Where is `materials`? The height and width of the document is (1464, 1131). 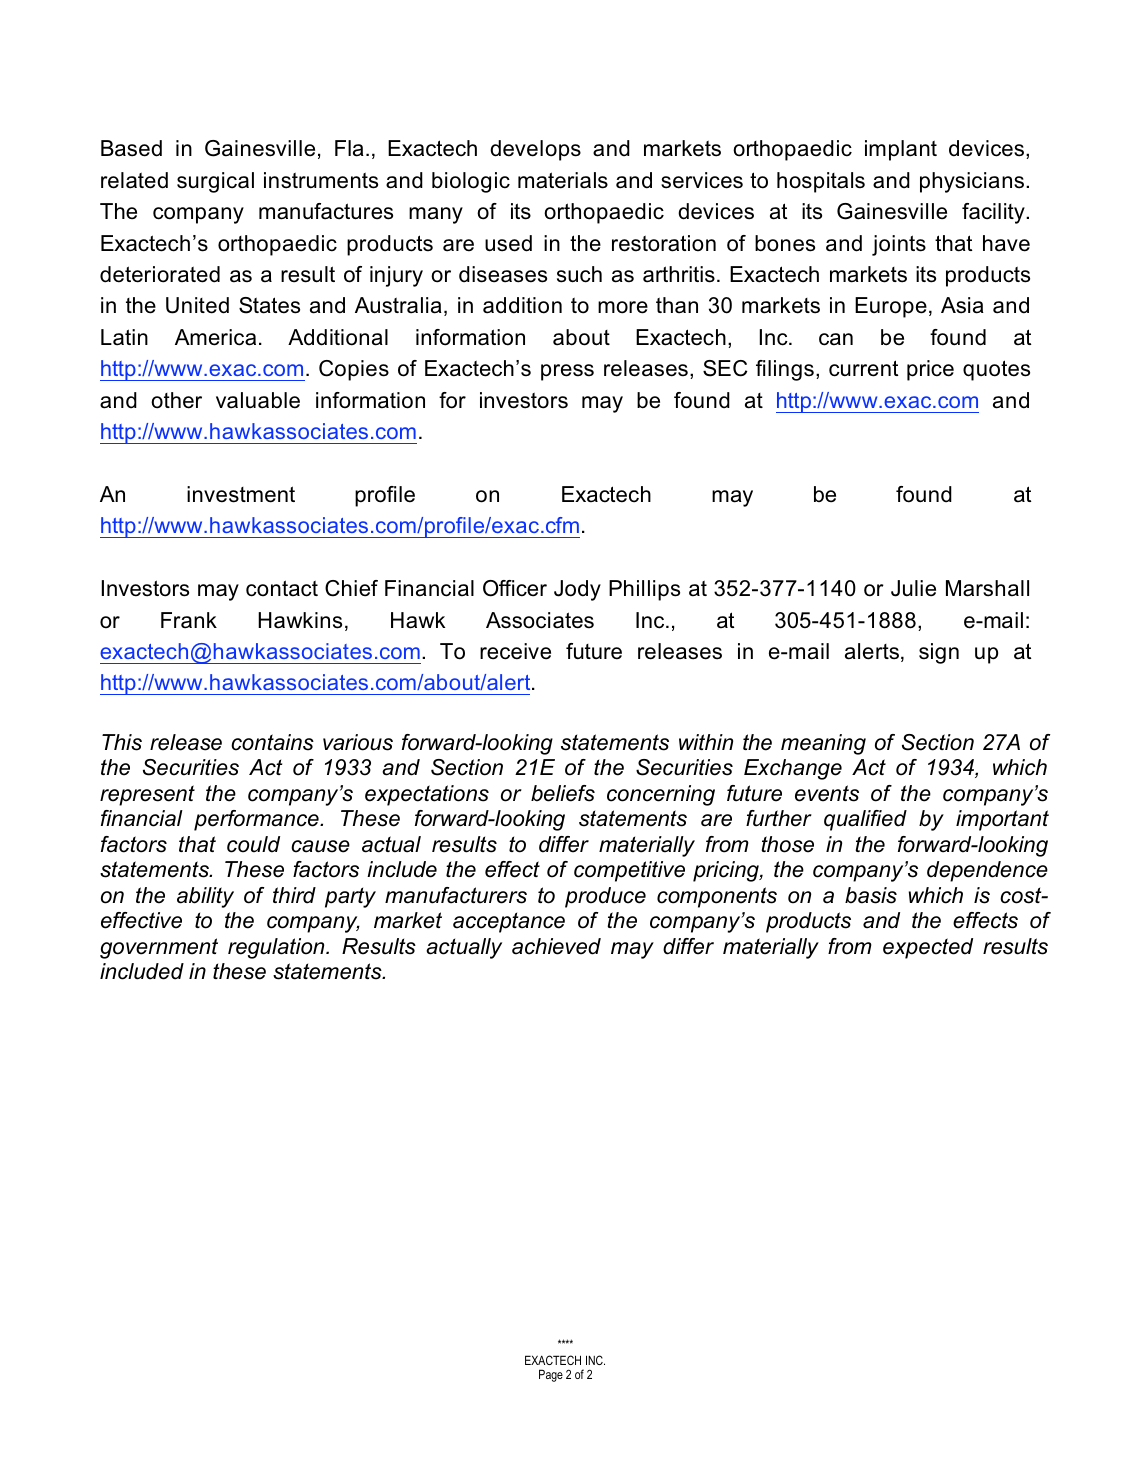
materials is located at coordinates (563, 180).
